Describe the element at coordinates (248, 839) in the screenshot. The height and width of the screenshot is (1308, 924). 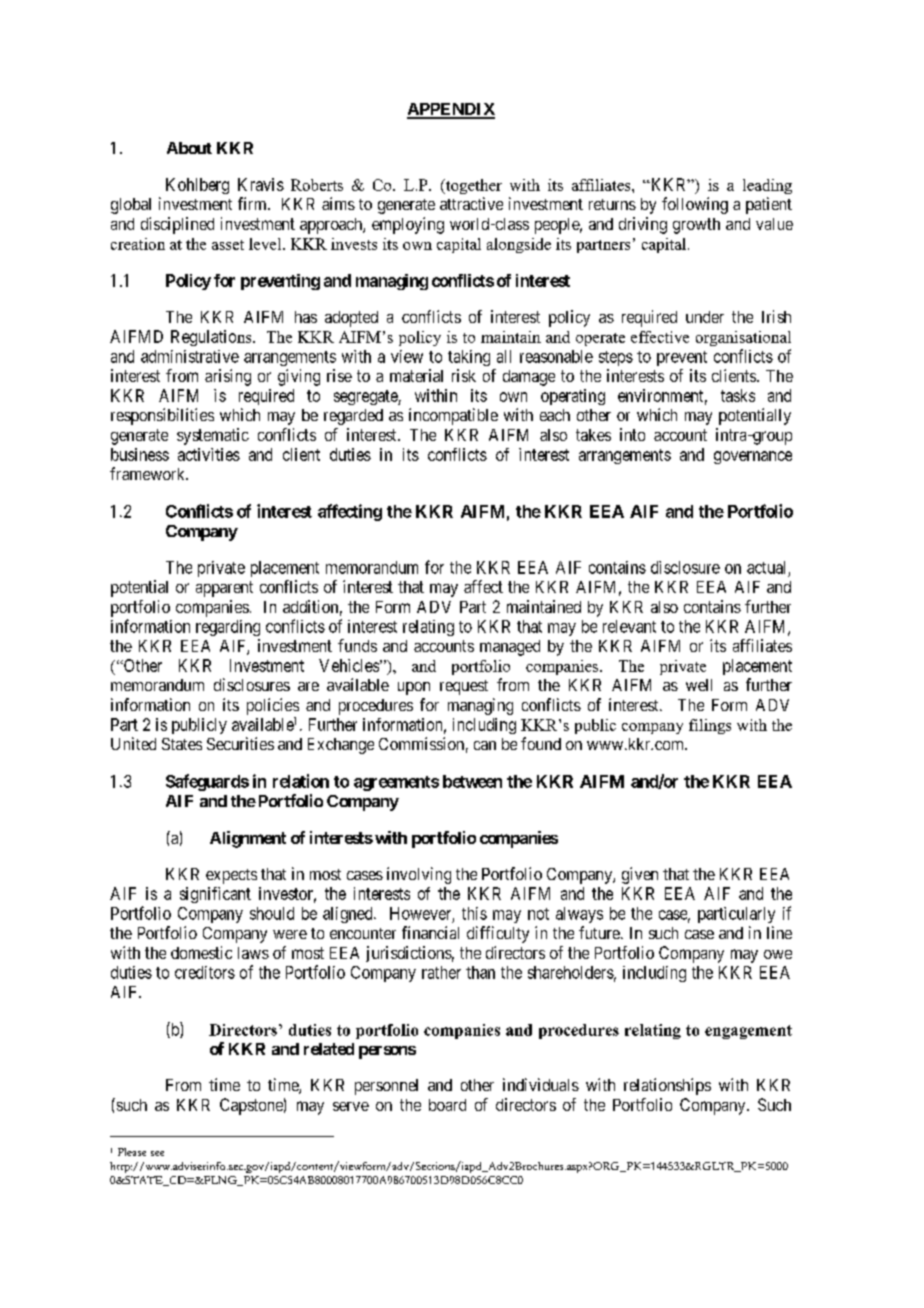
I see `Alignment` at that location.
